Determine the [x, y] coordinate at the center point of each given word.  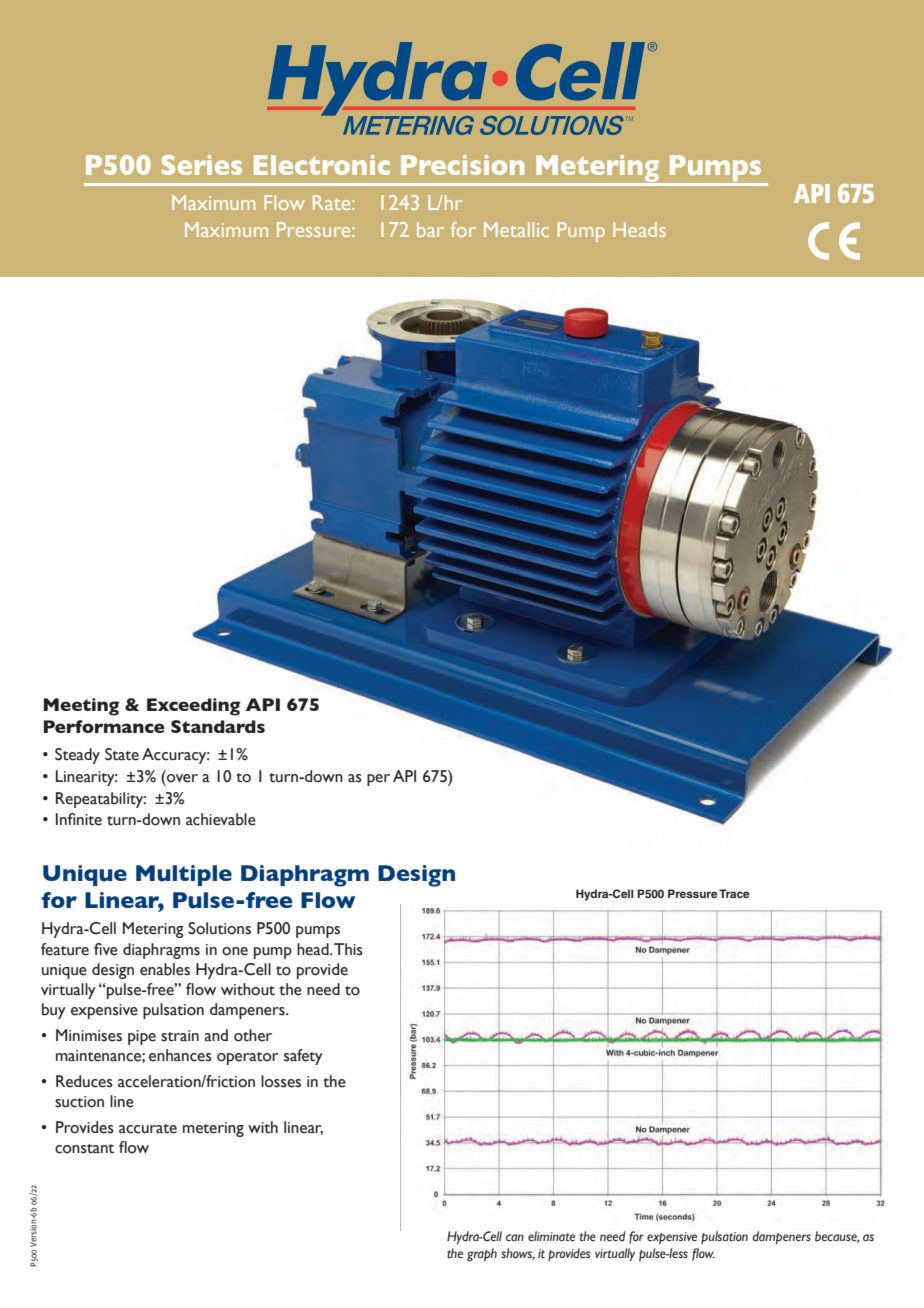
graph [482, 1255]
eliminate [551, 1236]
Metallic [516, 229]
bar [430, 229]
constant [84, 1149]
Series [202, 165]
